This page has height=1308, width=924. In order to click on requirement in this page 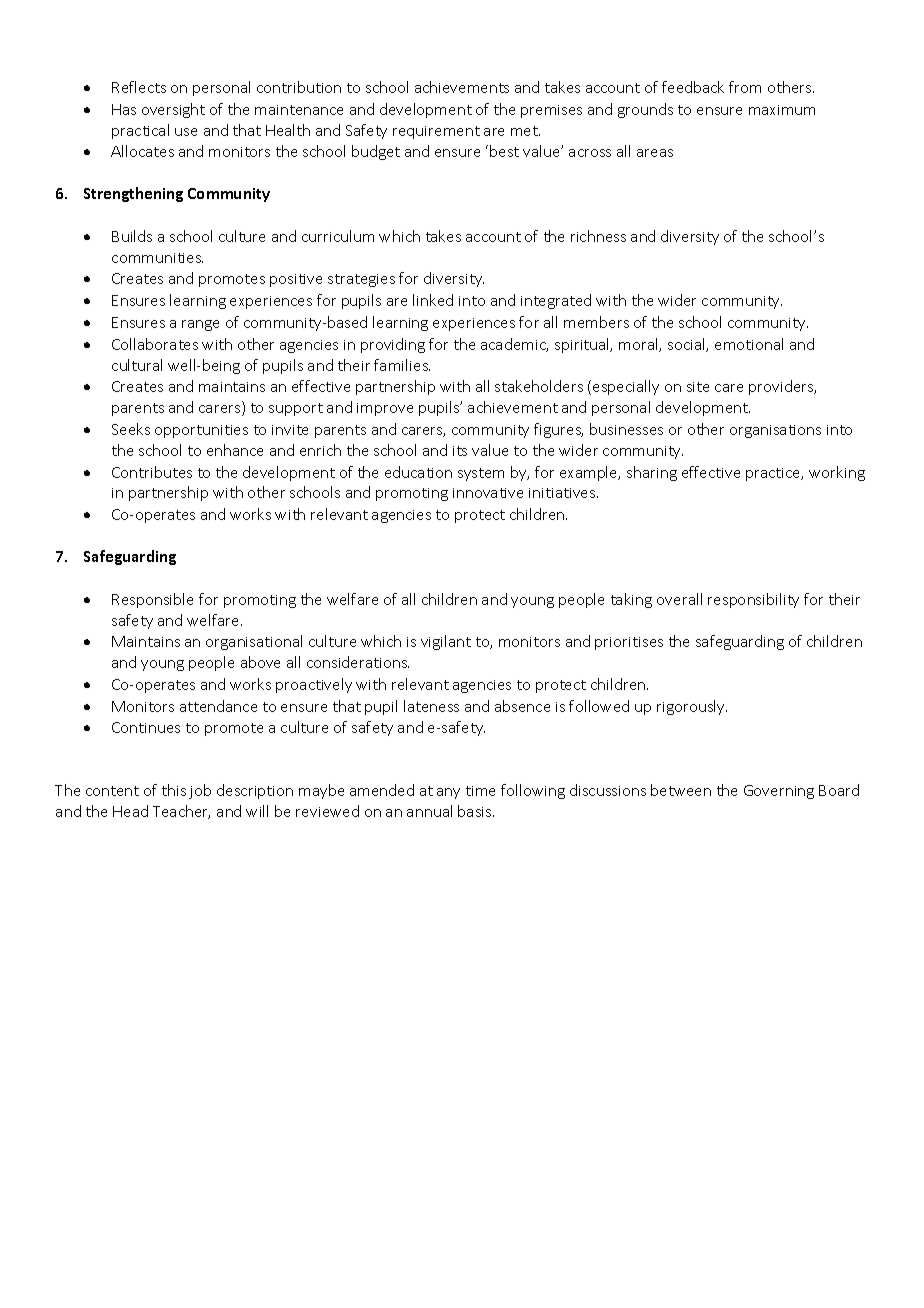, I will do `click(436, 132)`.
